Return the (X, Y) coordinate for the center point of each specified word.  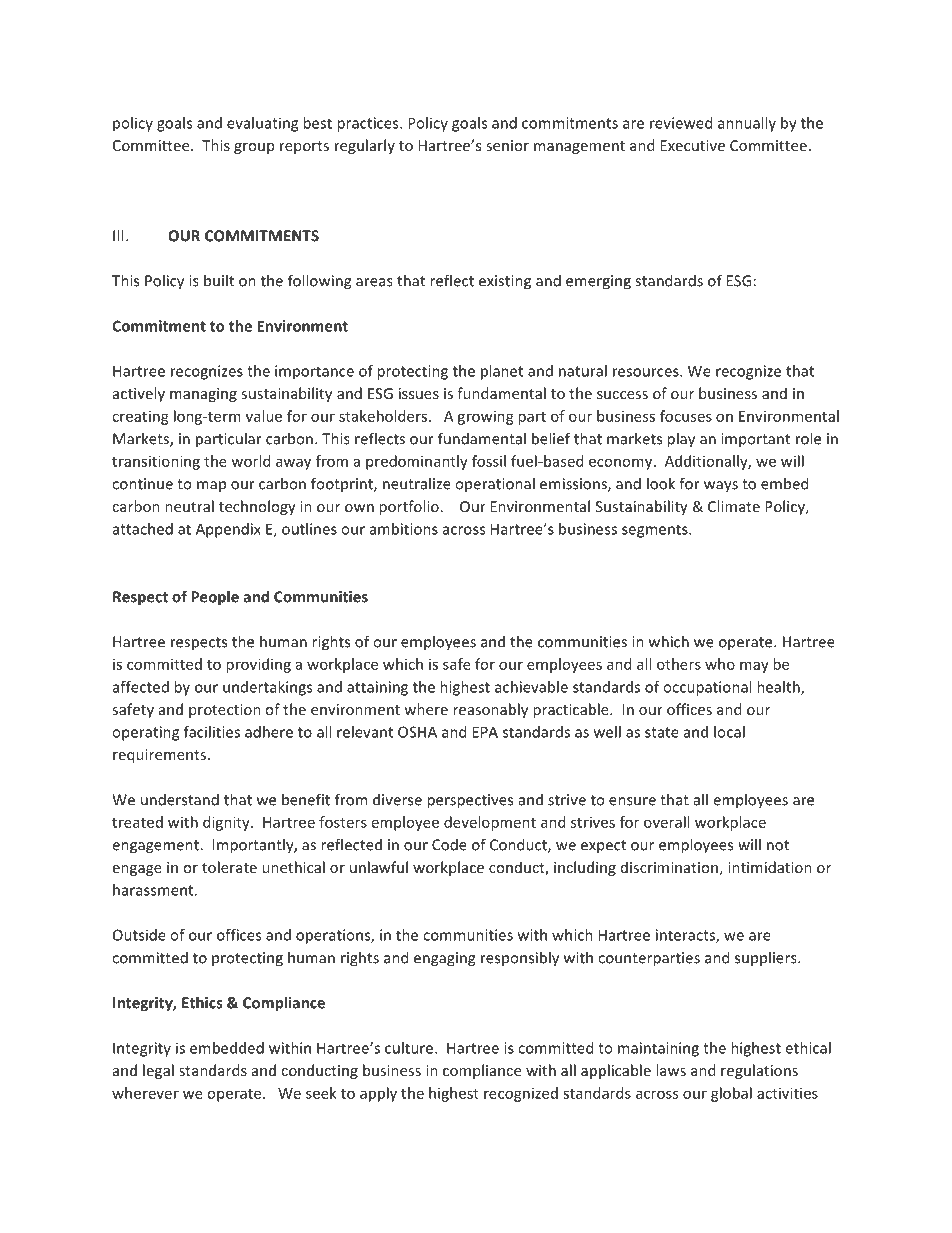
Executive (692, 145)
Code (449, 844)
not (778, 845)
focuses (686, 416)
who (720, 664)
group (254, 148)
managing (203, 395)
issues (419, 393)
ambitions (404, 529)
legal (158, 1071)
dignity (227, 823)
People (215, 598)
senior (507, 145)
